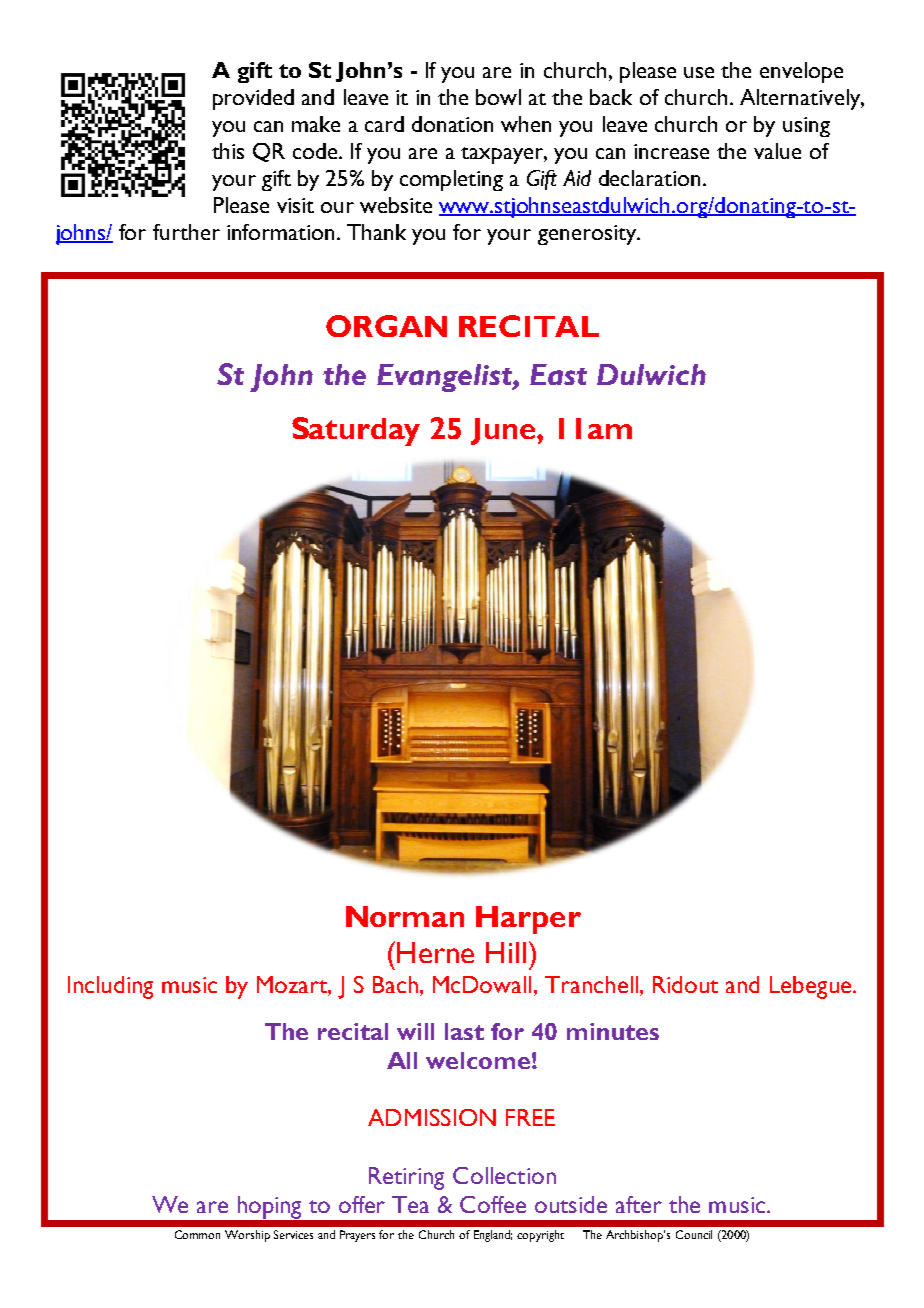 This screenshot has height=1308, width=924. I want to click on Common, so click(197, 1234).
